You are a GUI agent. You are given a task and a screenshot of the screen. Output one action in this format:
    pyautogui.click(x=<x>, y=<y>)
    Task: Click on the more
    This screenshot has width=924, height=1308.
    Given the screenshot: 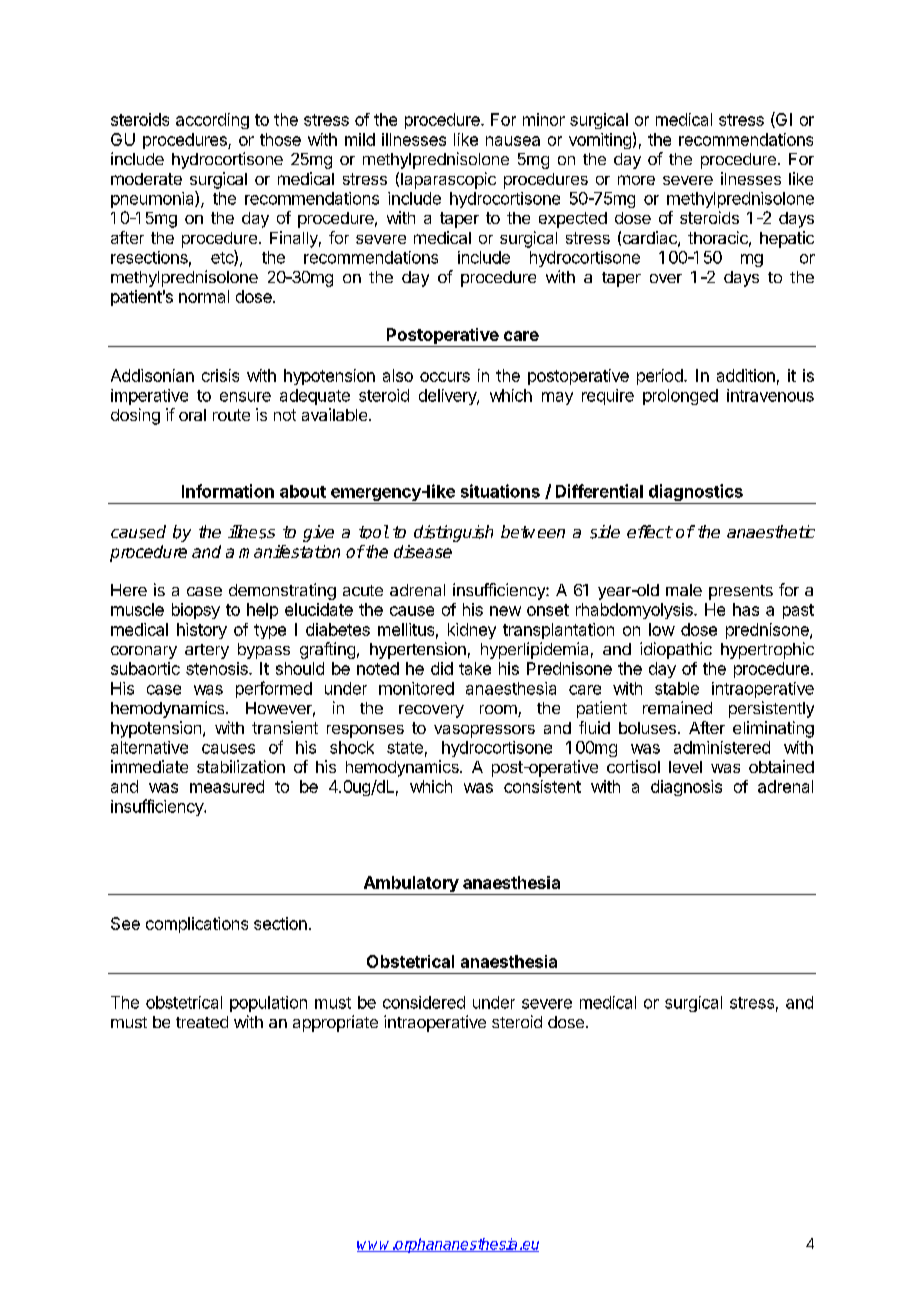 What is the action you would take?
    pyautogui.click(x=636, y=180)
